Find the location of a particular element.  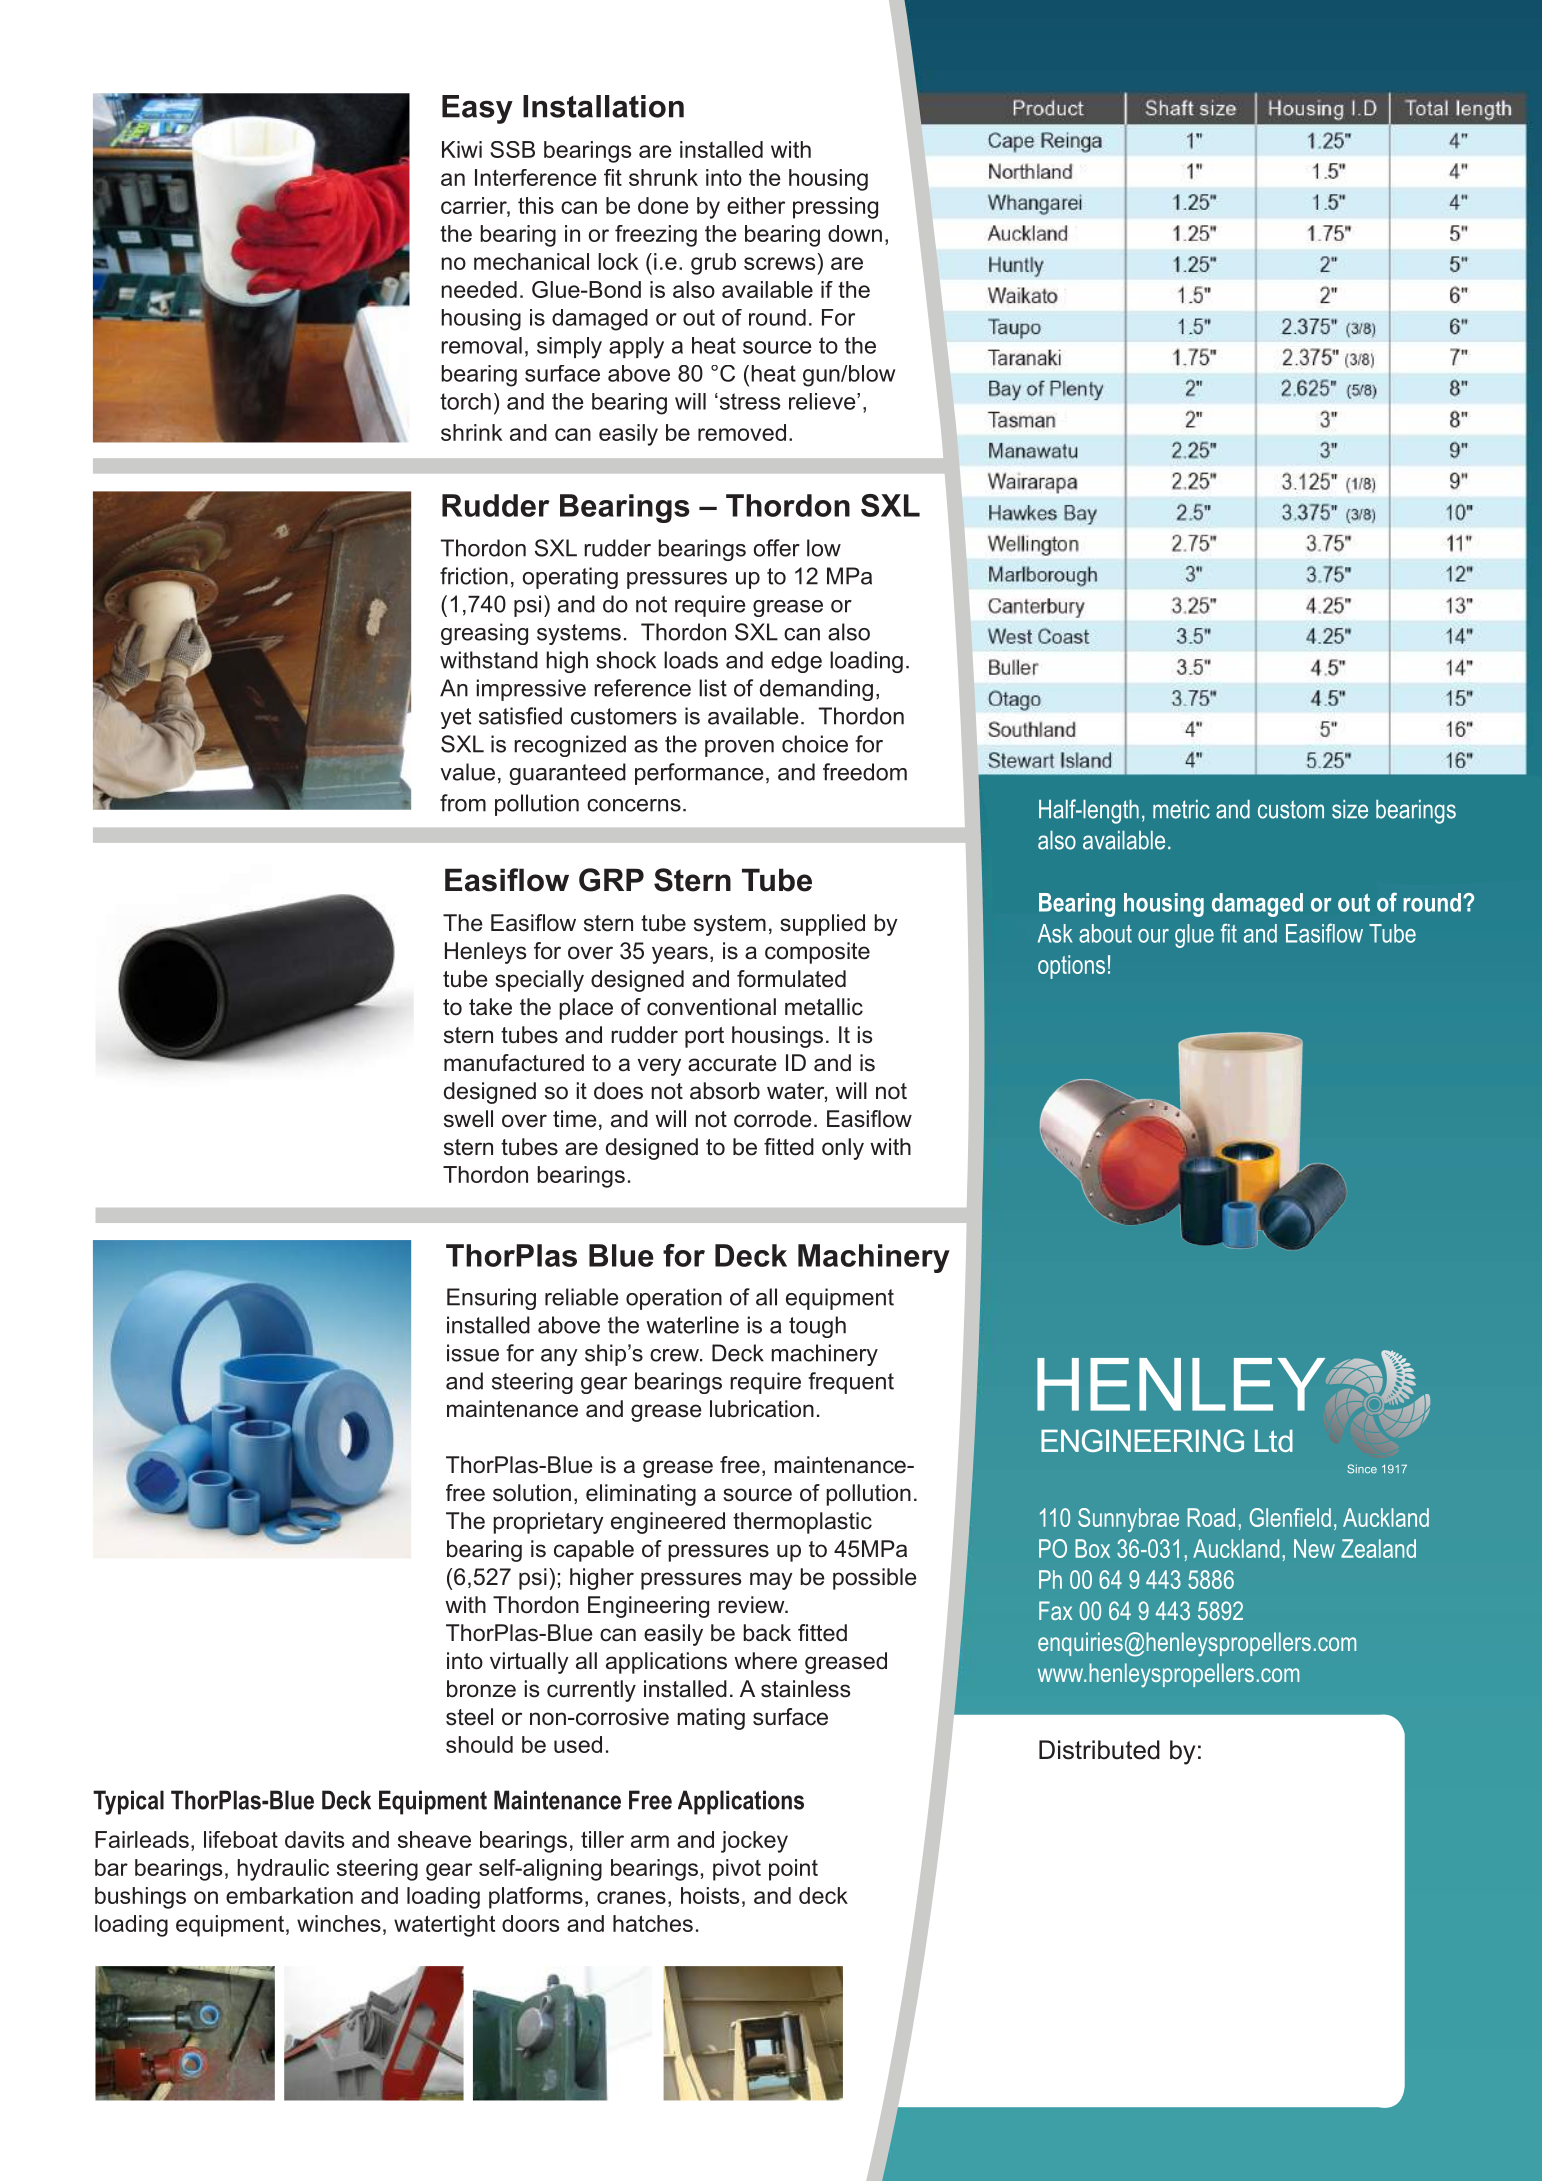

metric is located at coordinates (1181, 809).
